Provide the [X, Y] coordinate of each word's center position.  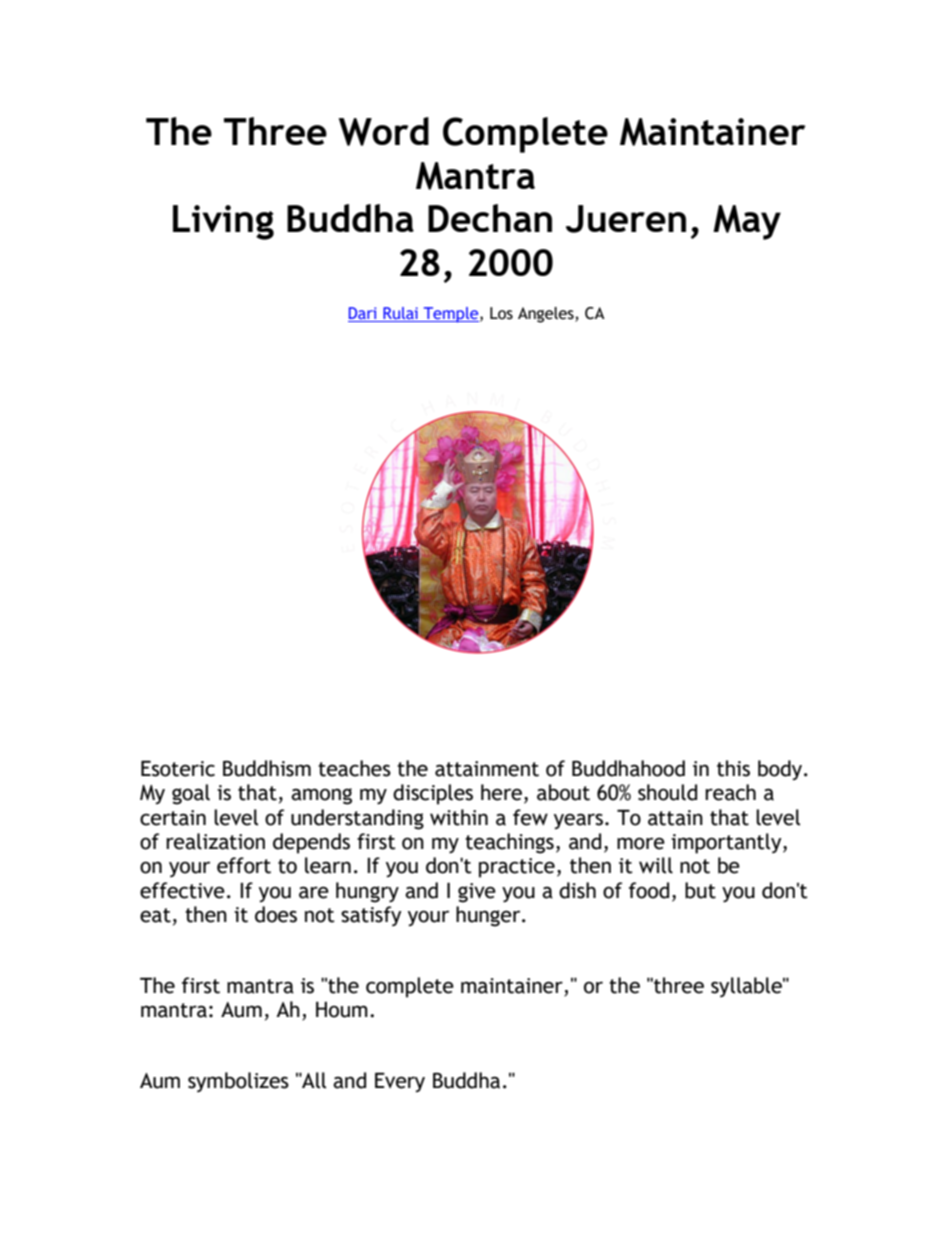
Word [384, 131]
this [733, 768]
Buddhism [267, 768]
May [747, 222]
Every [400, 1082]
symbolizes [238, 1082]
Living [223, 222]
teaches [354, 768]
